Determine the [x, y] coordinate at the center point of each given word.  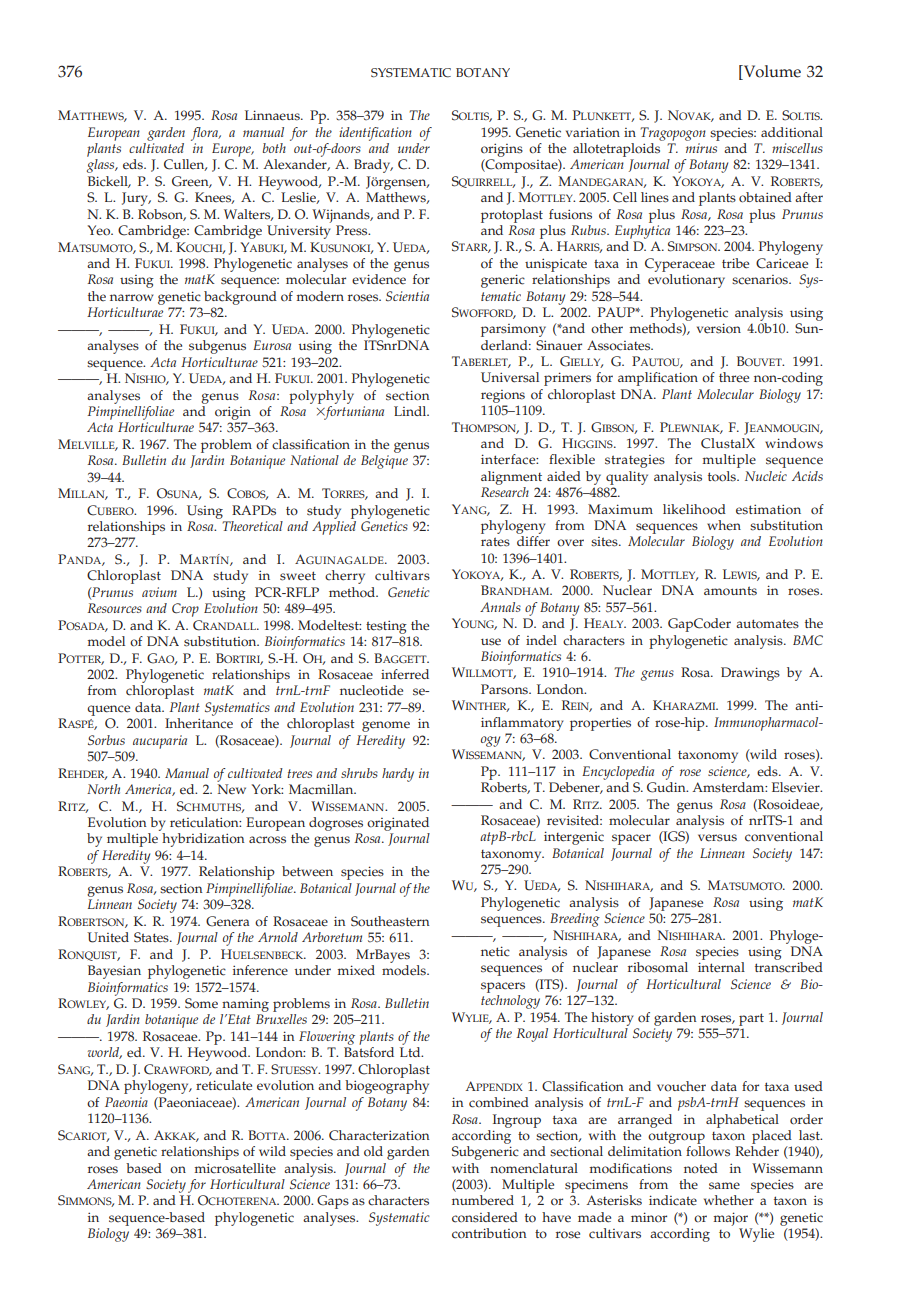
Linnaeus [273, 115]
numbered [483, 1200]
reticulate [224, 1085]
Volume [771, 71]
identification [375, 134]
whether [729, 1200]
